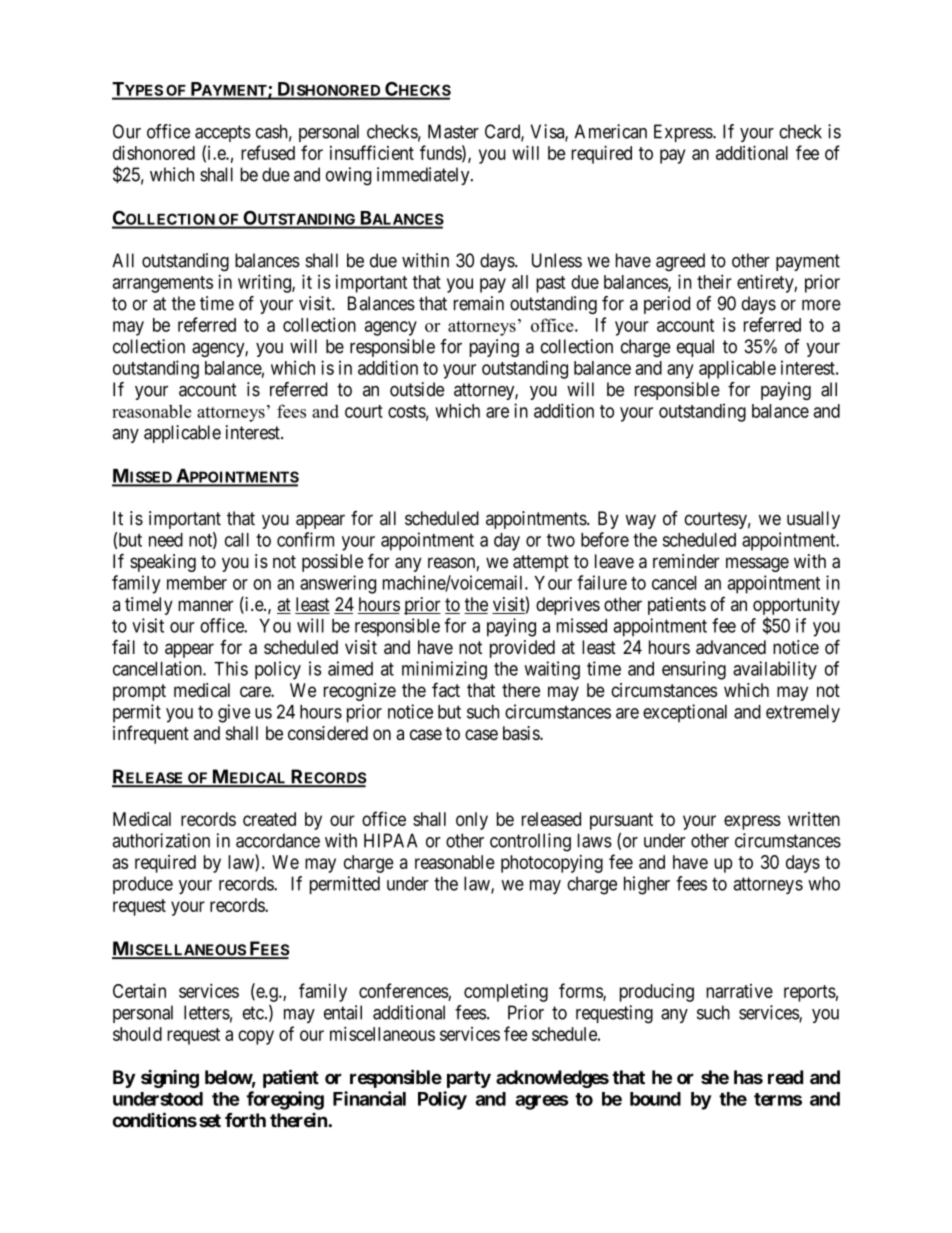  What do you see at coordinates (611, 131) in the screenshot?
I see `American` at bounding box center [611, 131].
